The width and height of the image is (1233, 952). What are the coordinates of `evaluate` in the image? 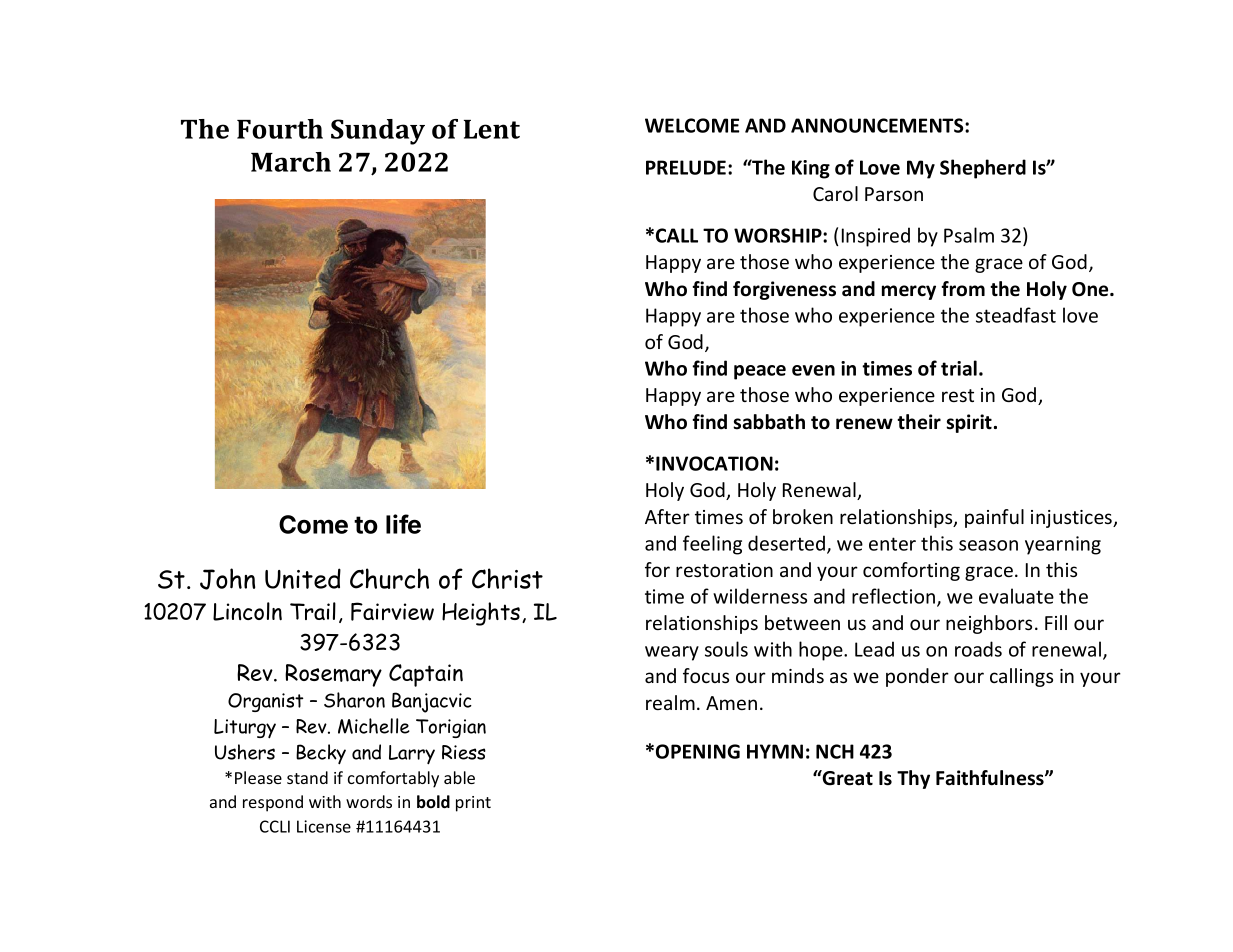 It's located at (1016, 596).
